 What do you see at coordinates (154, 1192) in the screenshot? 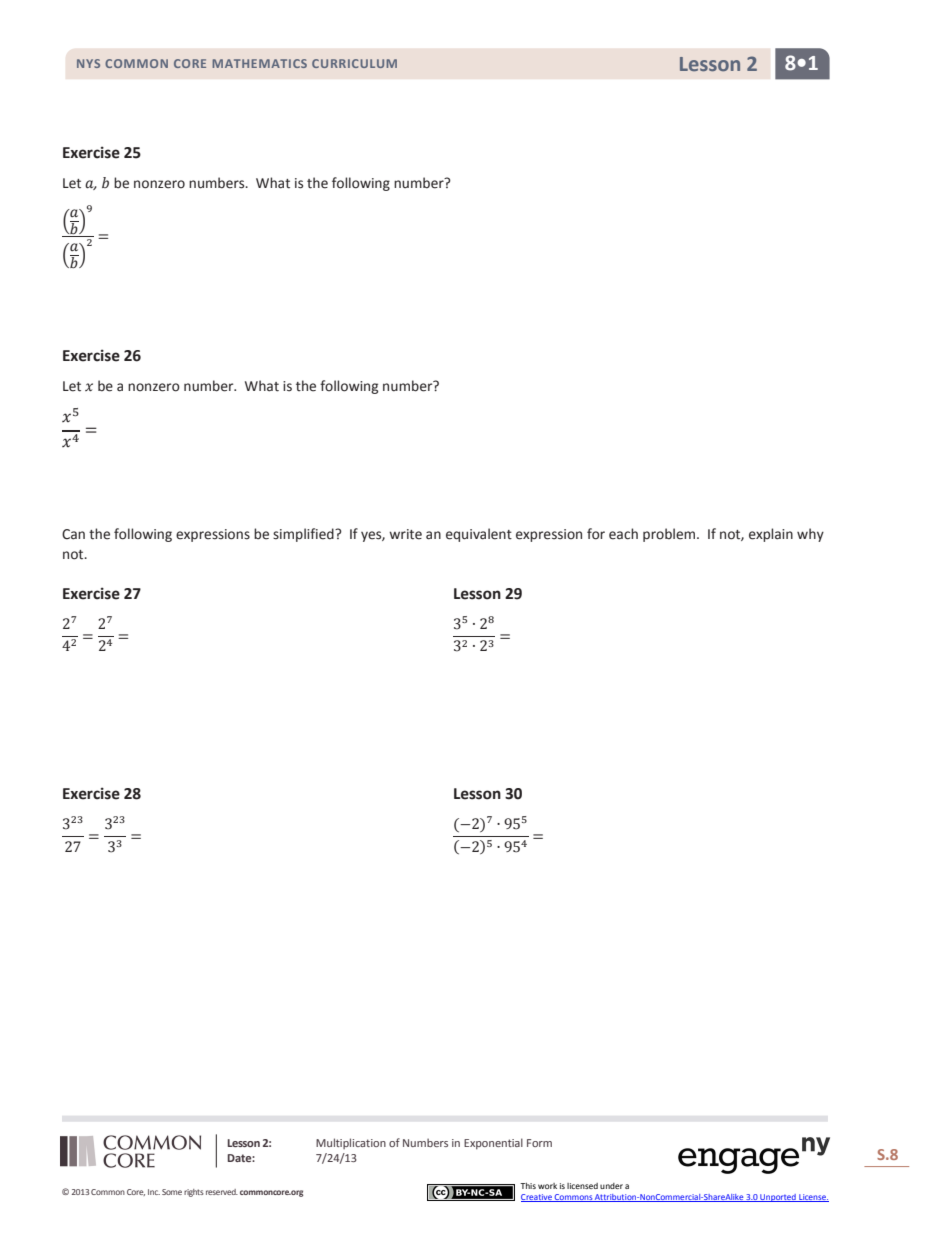
I see `Inc` at bounding box center [154, 1192].
